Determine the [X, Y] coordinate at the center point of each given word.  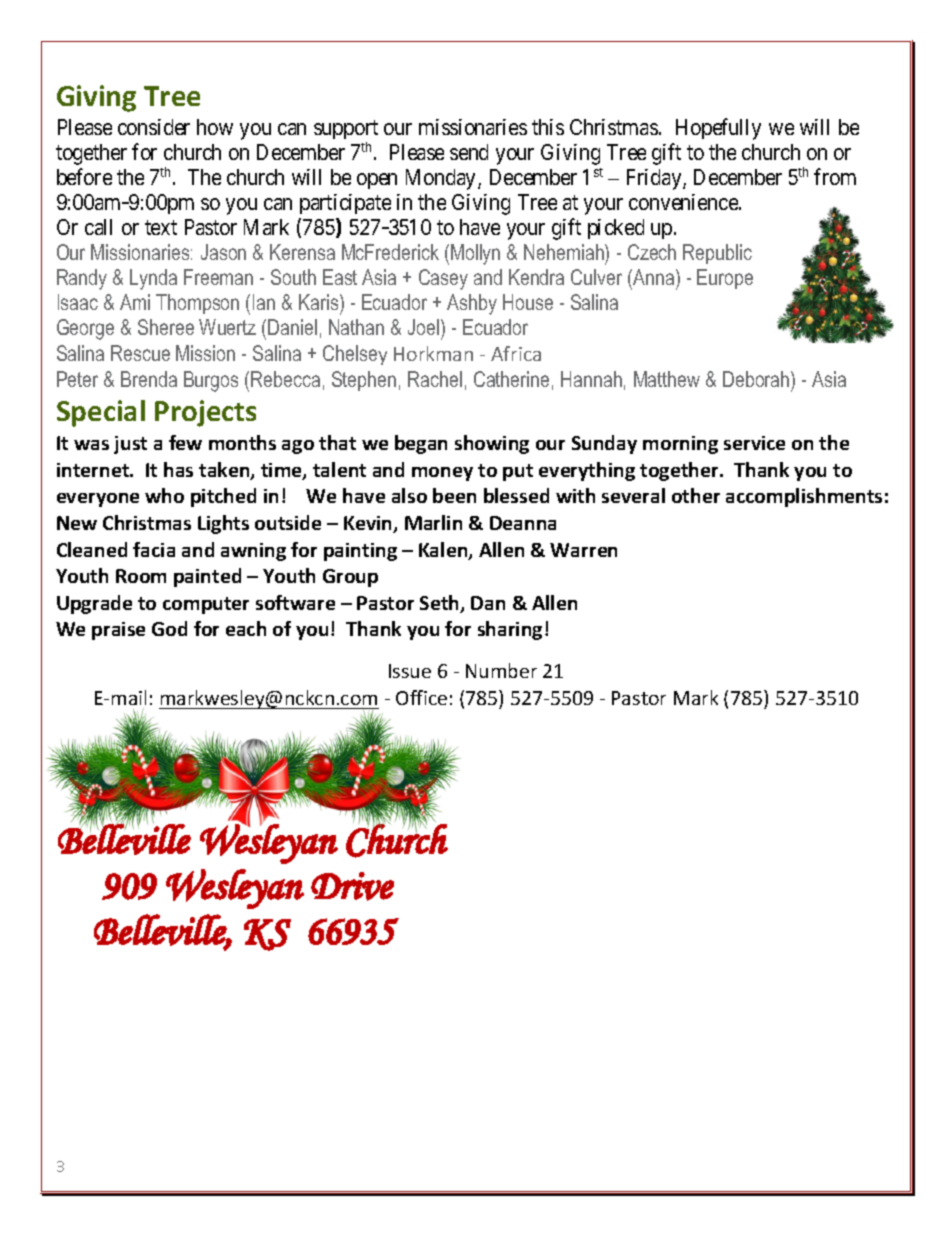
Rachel [435, 379]
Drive [352, 886]
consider [154, 127]
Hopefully [718, 129]
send [469, 152]
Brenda [149, 379]
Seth [441, 604]
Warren [583, 550]
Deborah [757, 379]
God [169, 628]
